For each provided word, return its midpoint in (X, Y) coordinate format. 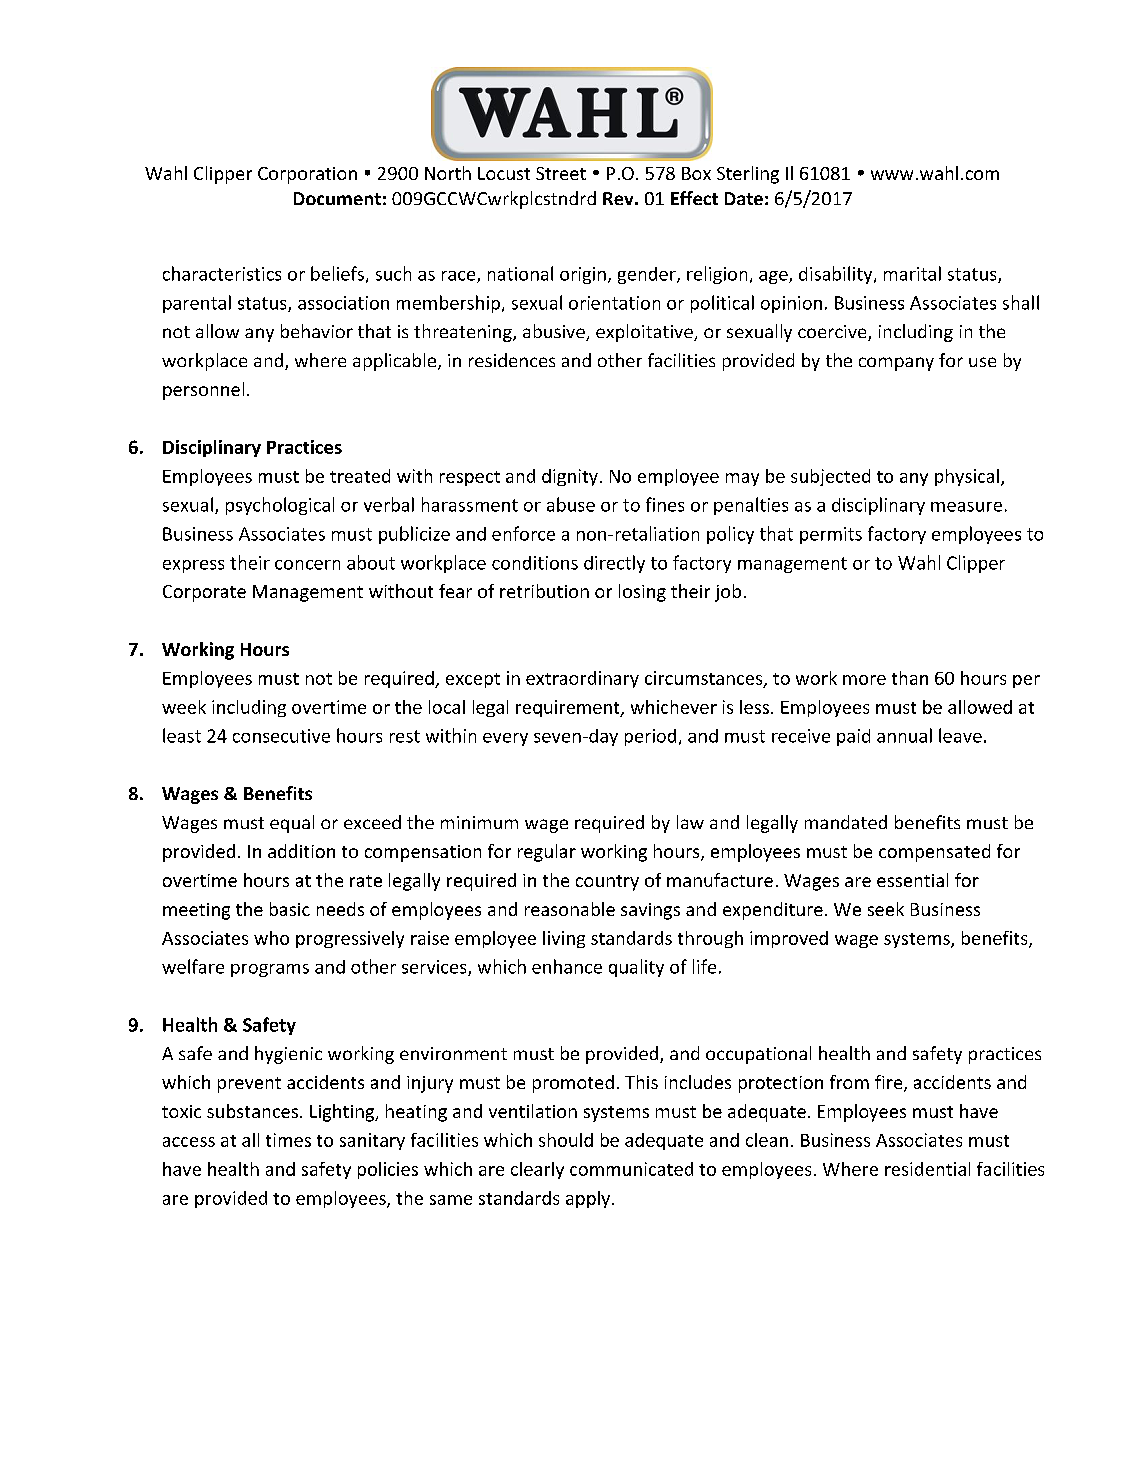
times (288, 1140)
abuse (571, 504)
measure (966, 507)
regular (547, 853)
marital (912, 273)
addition (301, 851)
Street (561, 173)
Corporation (307, 175)
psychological (280, 506)
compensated (934, 853)
